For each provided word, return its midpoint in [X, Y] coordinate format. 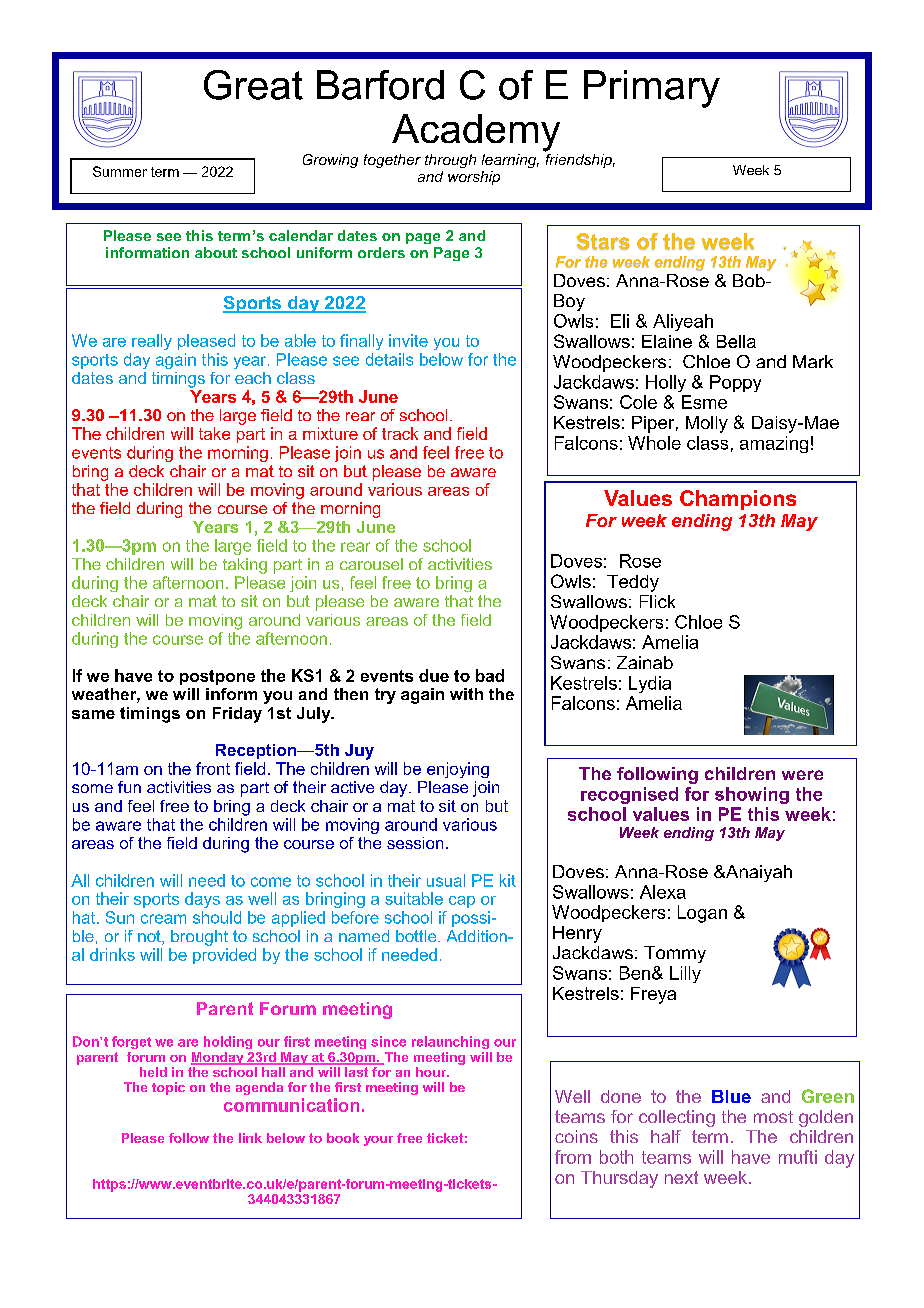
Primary [652, 89]
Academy [476, 133]
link [250, 1138]
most [773, 1117]
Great [253, 85]
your [378, 1141]
